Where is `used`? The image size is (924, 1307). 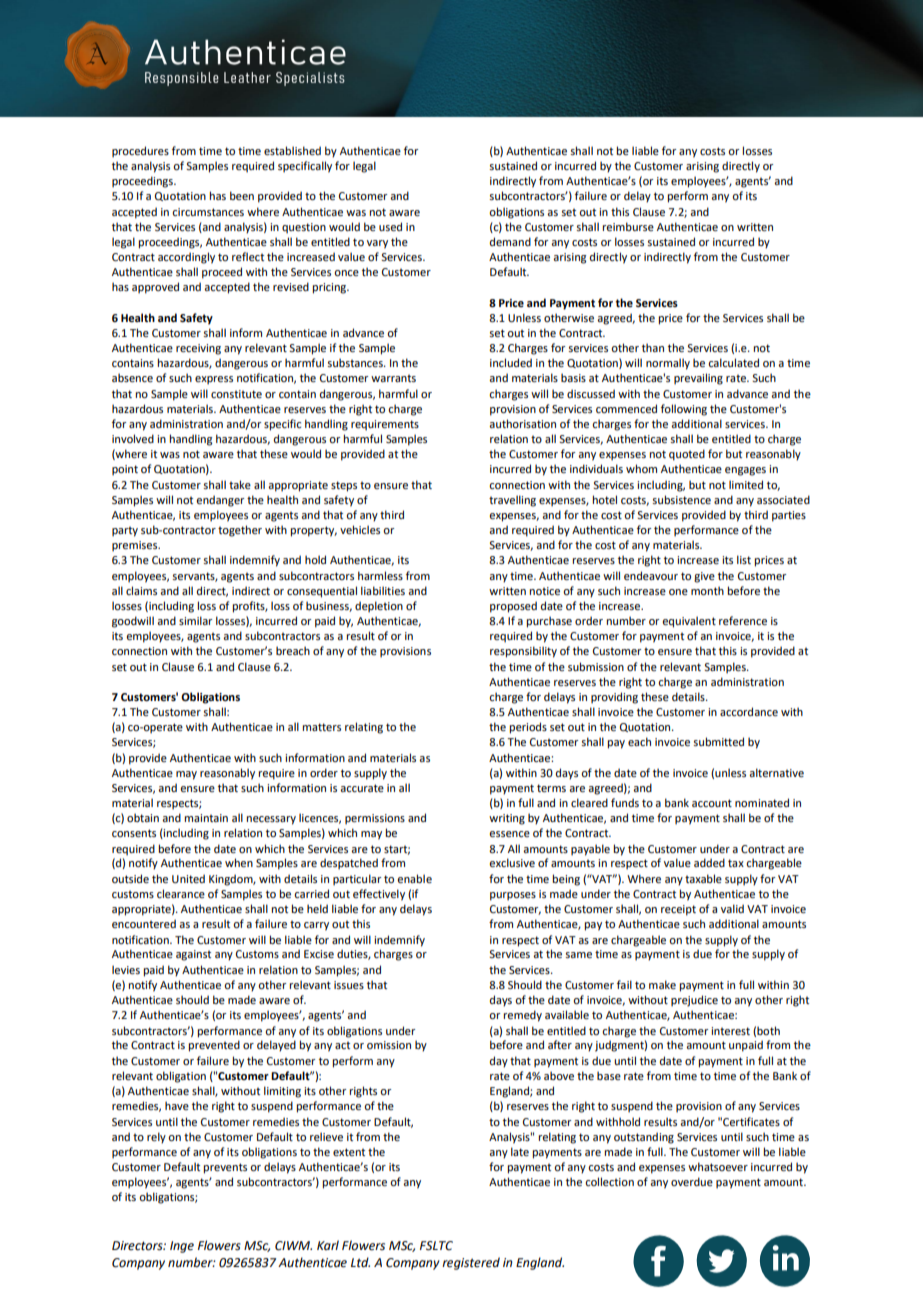
used is located at coordinates (390, 226).
